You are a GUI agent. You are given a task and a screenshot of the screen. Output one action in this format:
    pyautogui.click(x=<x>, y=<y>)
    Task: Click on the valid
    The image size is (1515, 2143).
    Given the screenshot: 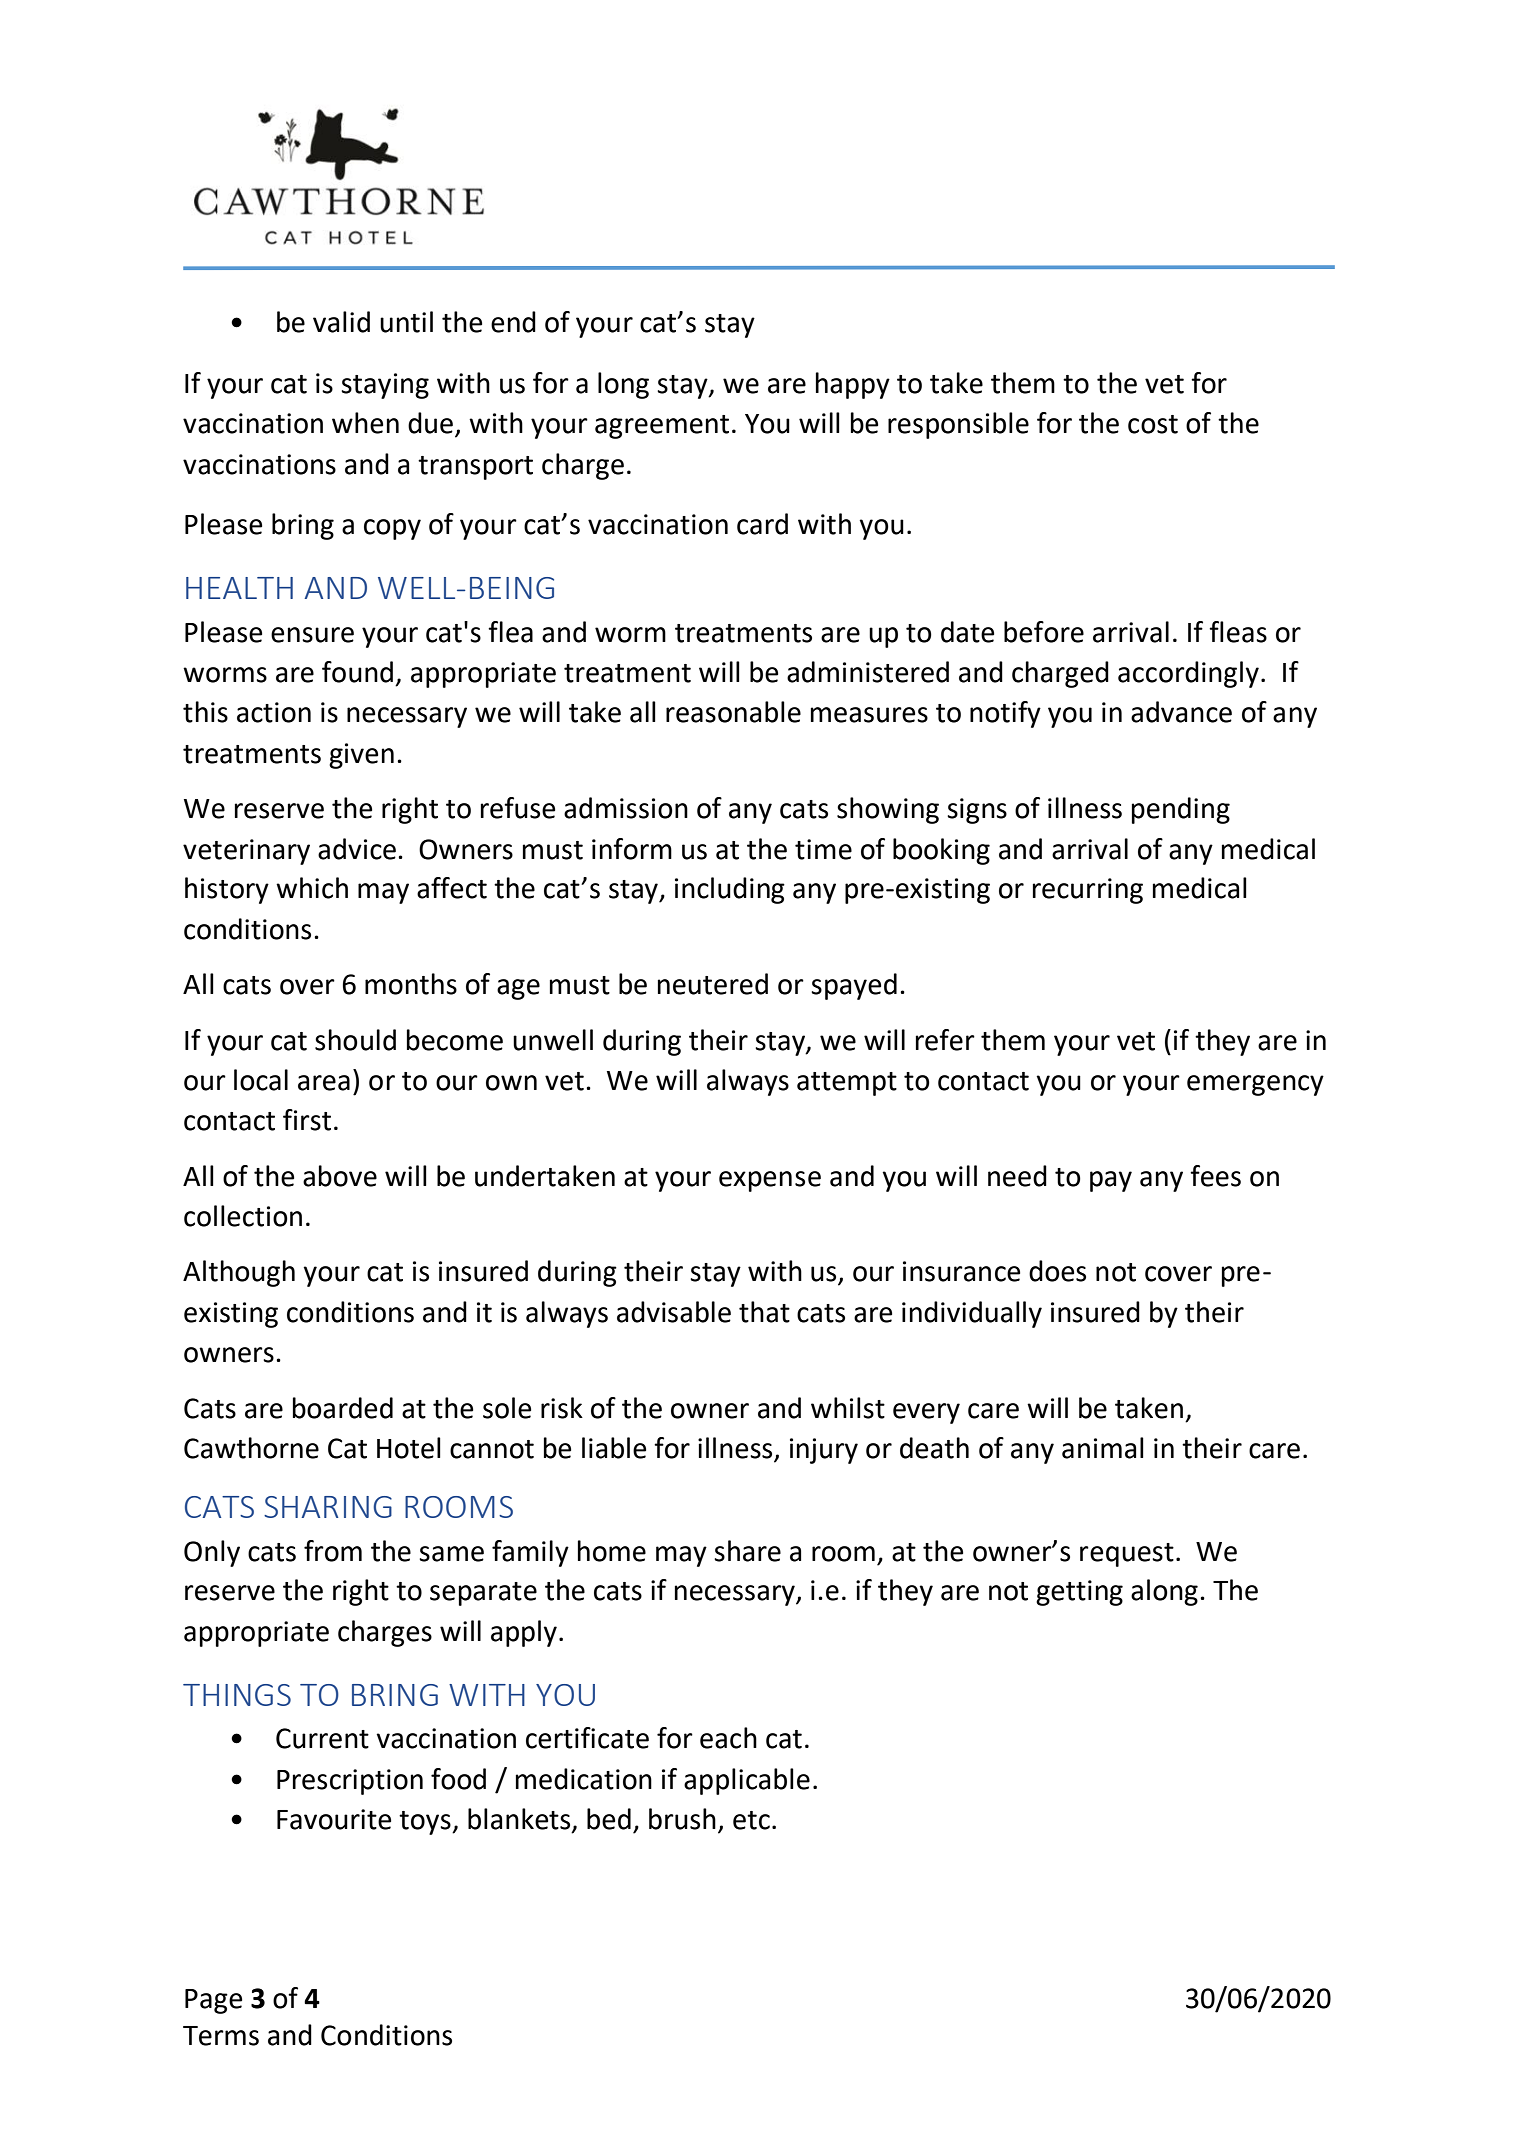 What is the action you would take?
    pyautogui.click(x=341, y=322)
